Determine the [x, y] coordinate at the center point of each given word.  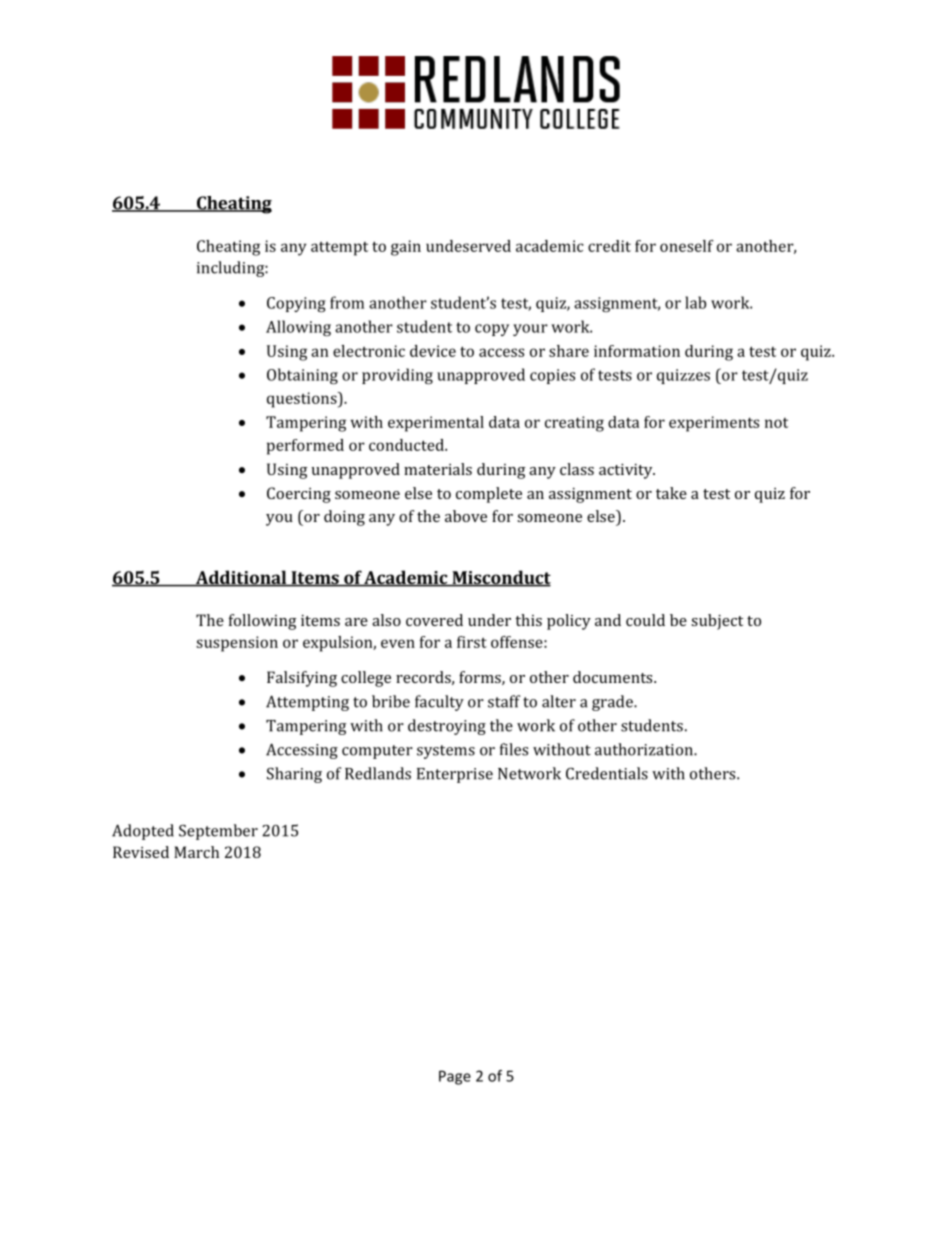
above [466, 516]
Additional [241, 578]
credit [609, 246]
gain [406, 248]
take [671, 493]
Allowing [298, 328]
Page [455, 1077]
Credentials [607, 773]
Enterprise [455, 775]
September [218, 832]
